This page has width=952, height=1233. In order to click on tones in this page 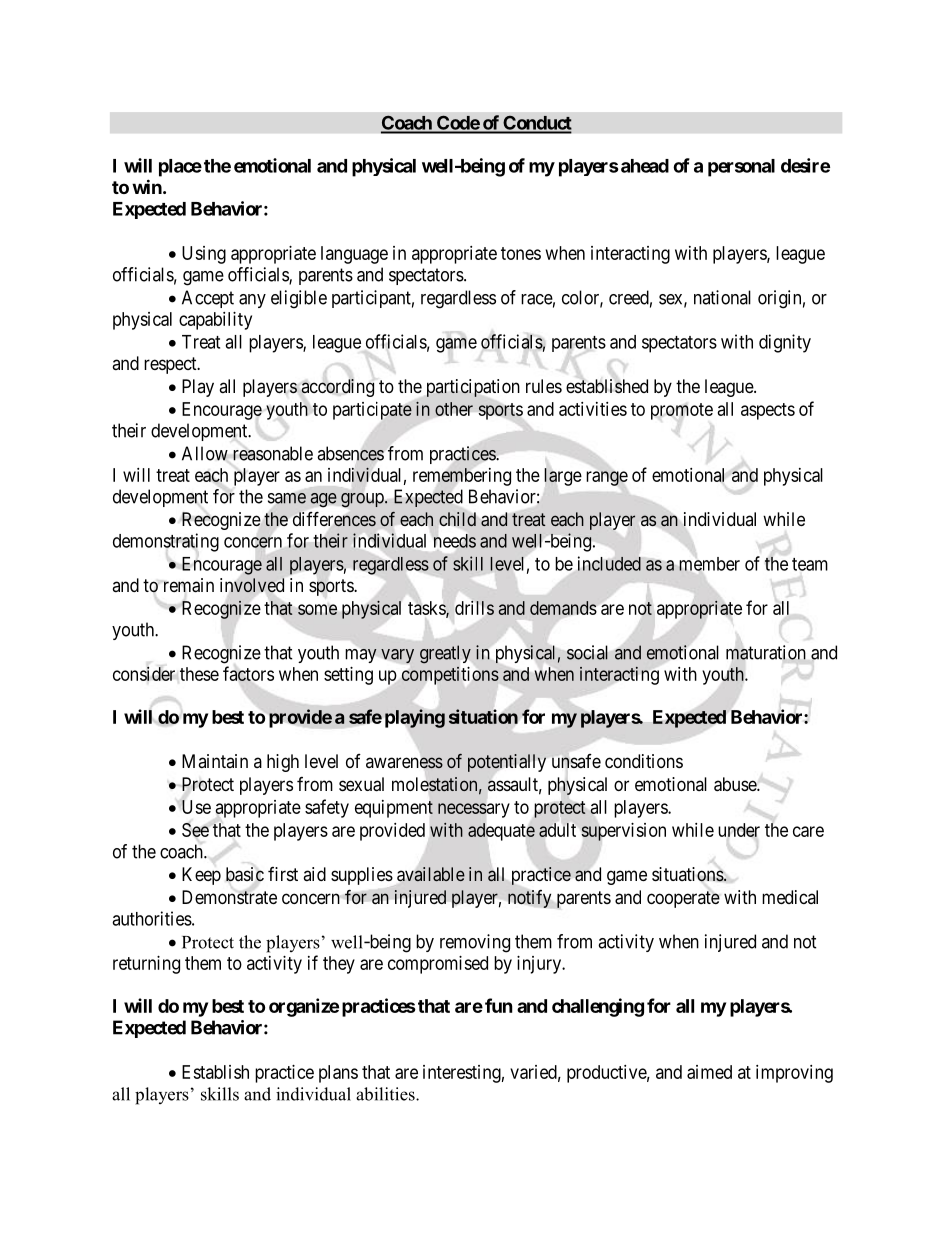, I will do `click(521, 253)`.
